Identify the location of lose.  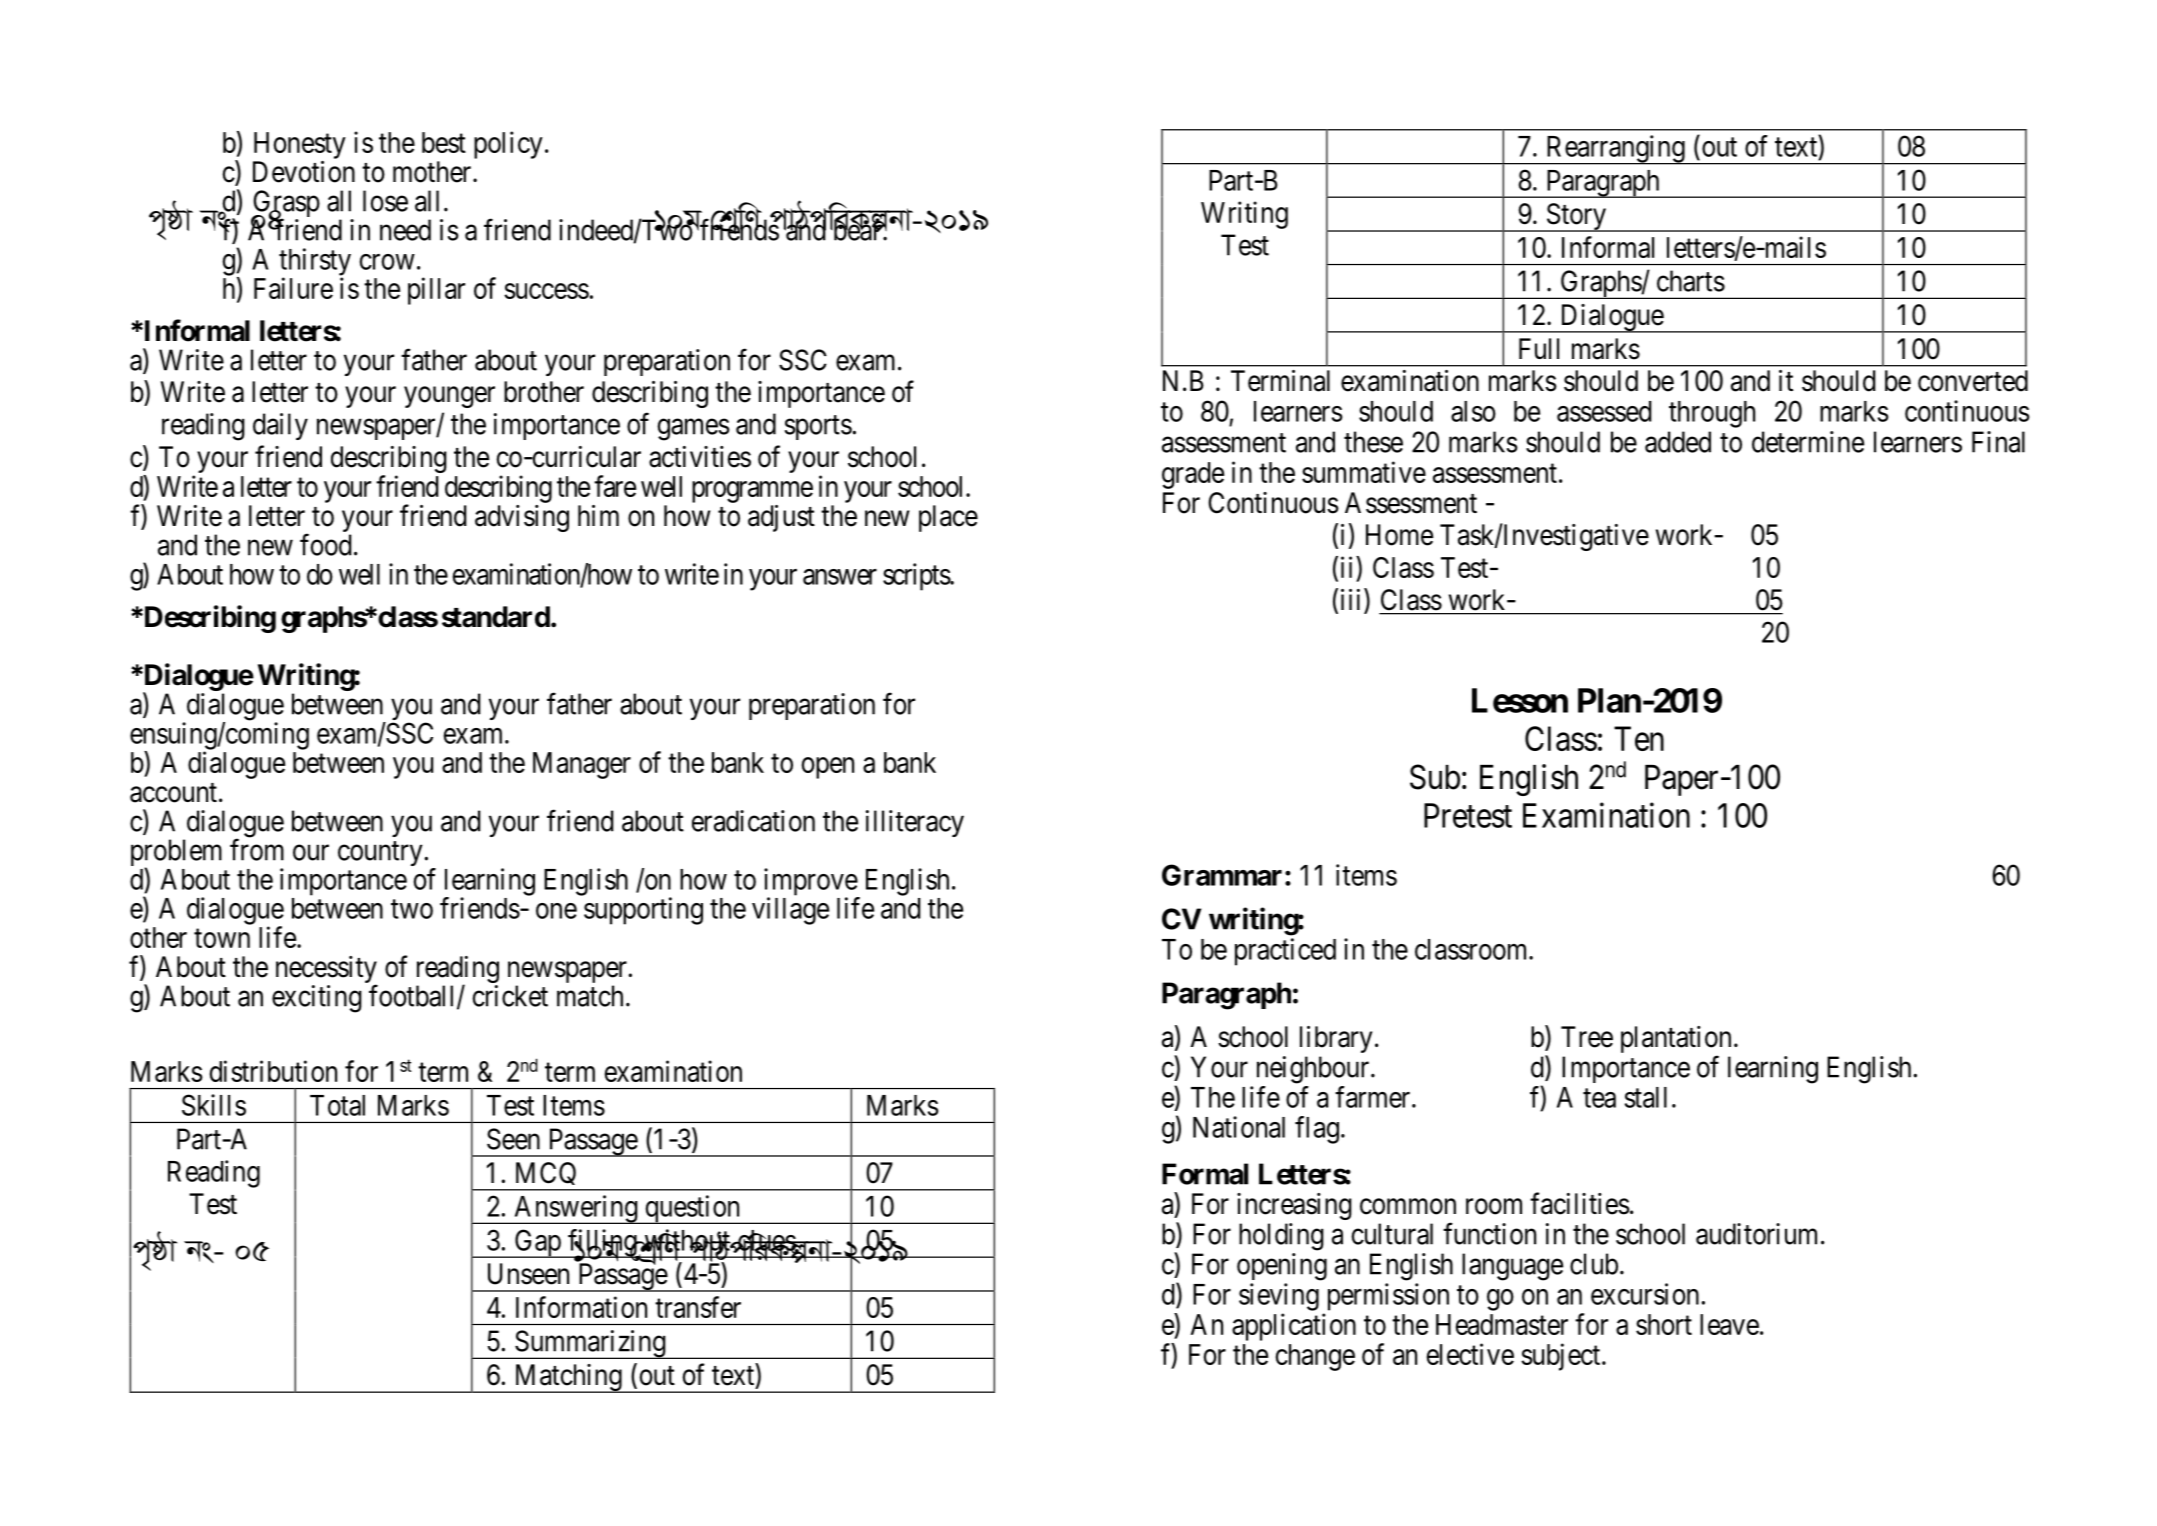
(385, 201).
